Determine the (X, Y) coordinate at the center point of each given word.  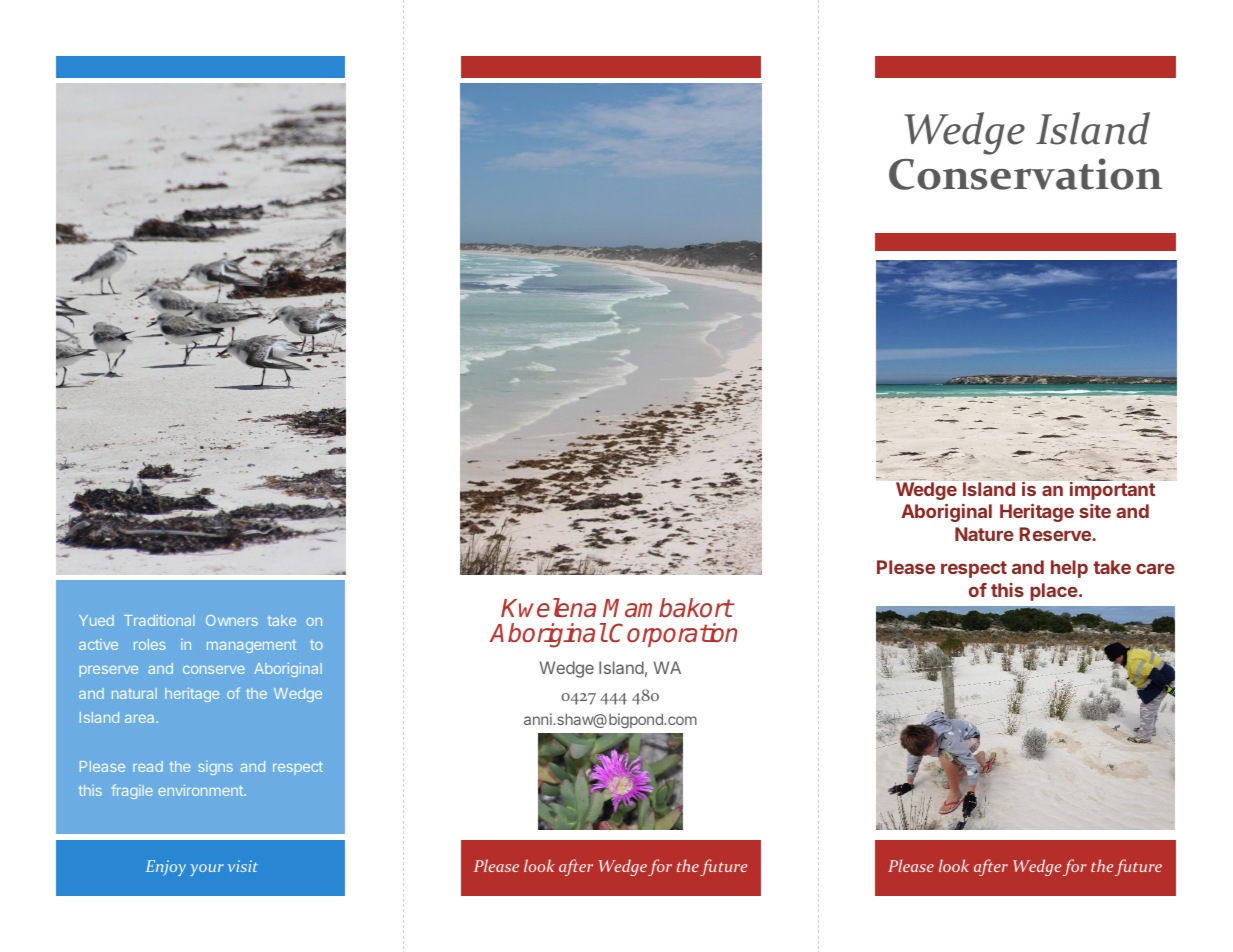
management (251, 646)
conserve (214, 670)
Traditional (159, 620)
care (1155, 568)
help (1069, 569)
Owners (232, 620)
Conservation (1025, 174)
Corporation (673, 635)
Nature (984, 534)
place (1054, 592)
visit (243, 866)
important (1112, 491)
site (1095, 511)
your (207, 870)
